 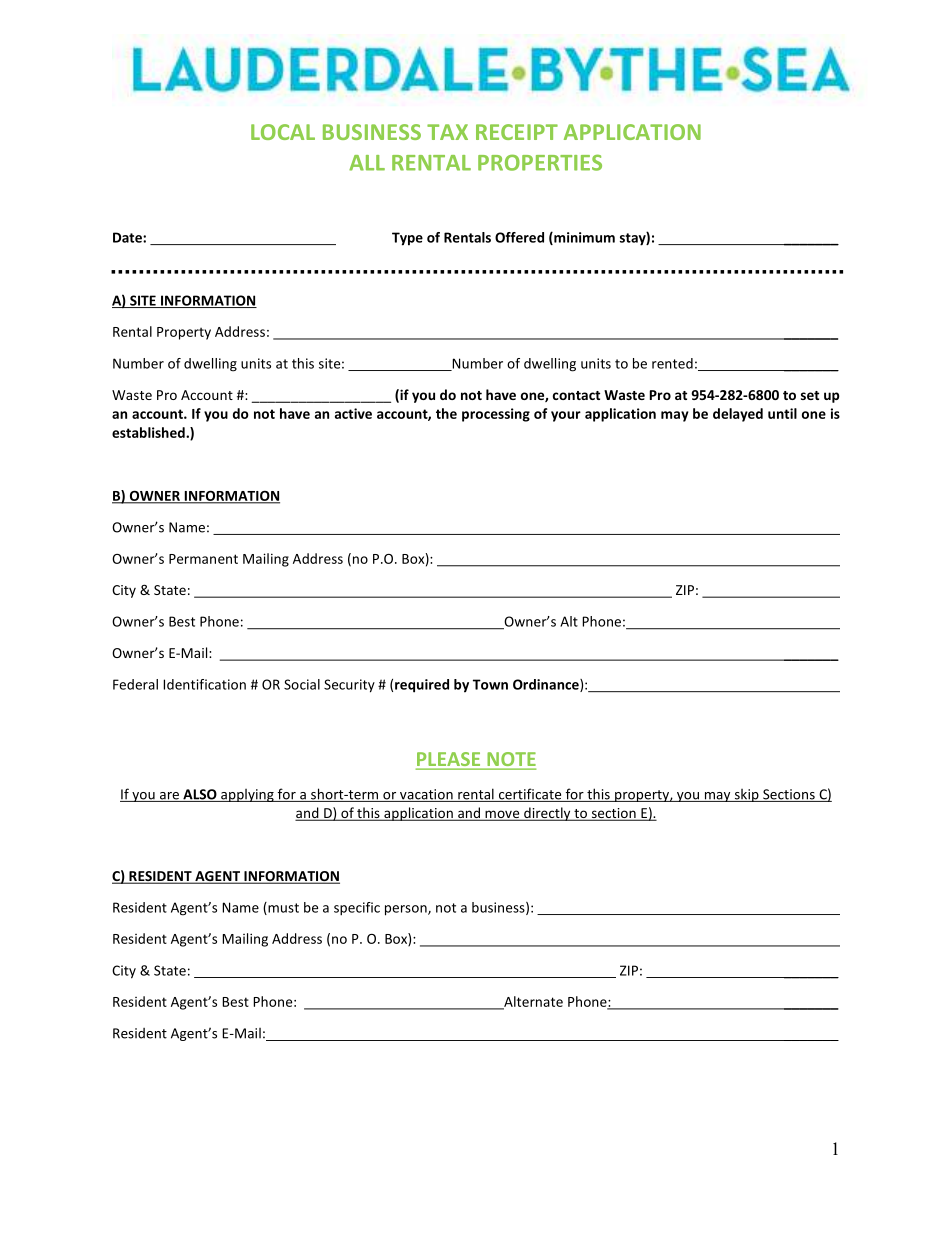 What do you see at coordinates (203, 559) in the screenshot?
I see `Permanent` at bounding box center [203, 559].
